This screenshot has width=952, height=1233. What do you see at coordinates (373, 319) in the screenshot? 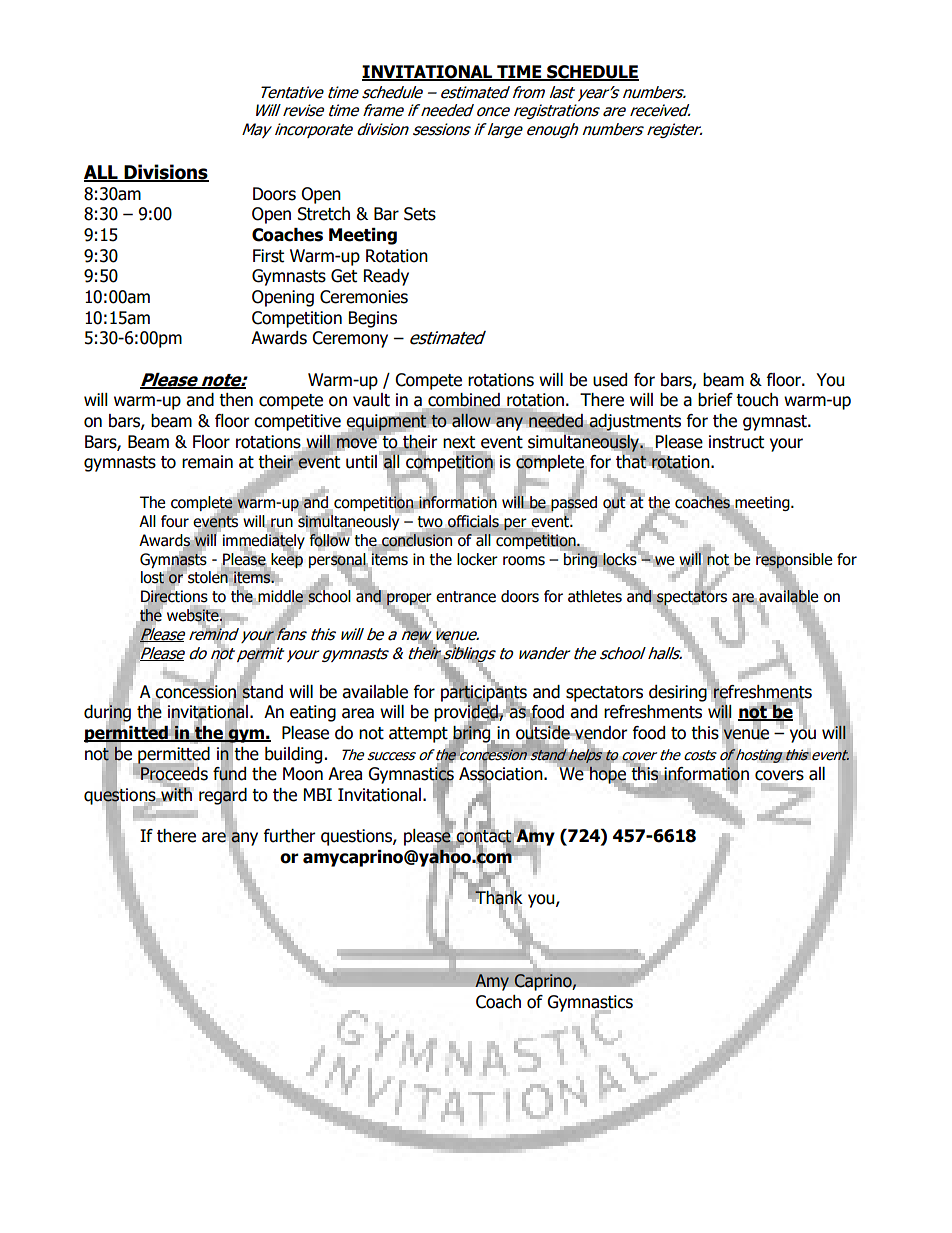
I see `Begins` at bounding box center [373, 319].
